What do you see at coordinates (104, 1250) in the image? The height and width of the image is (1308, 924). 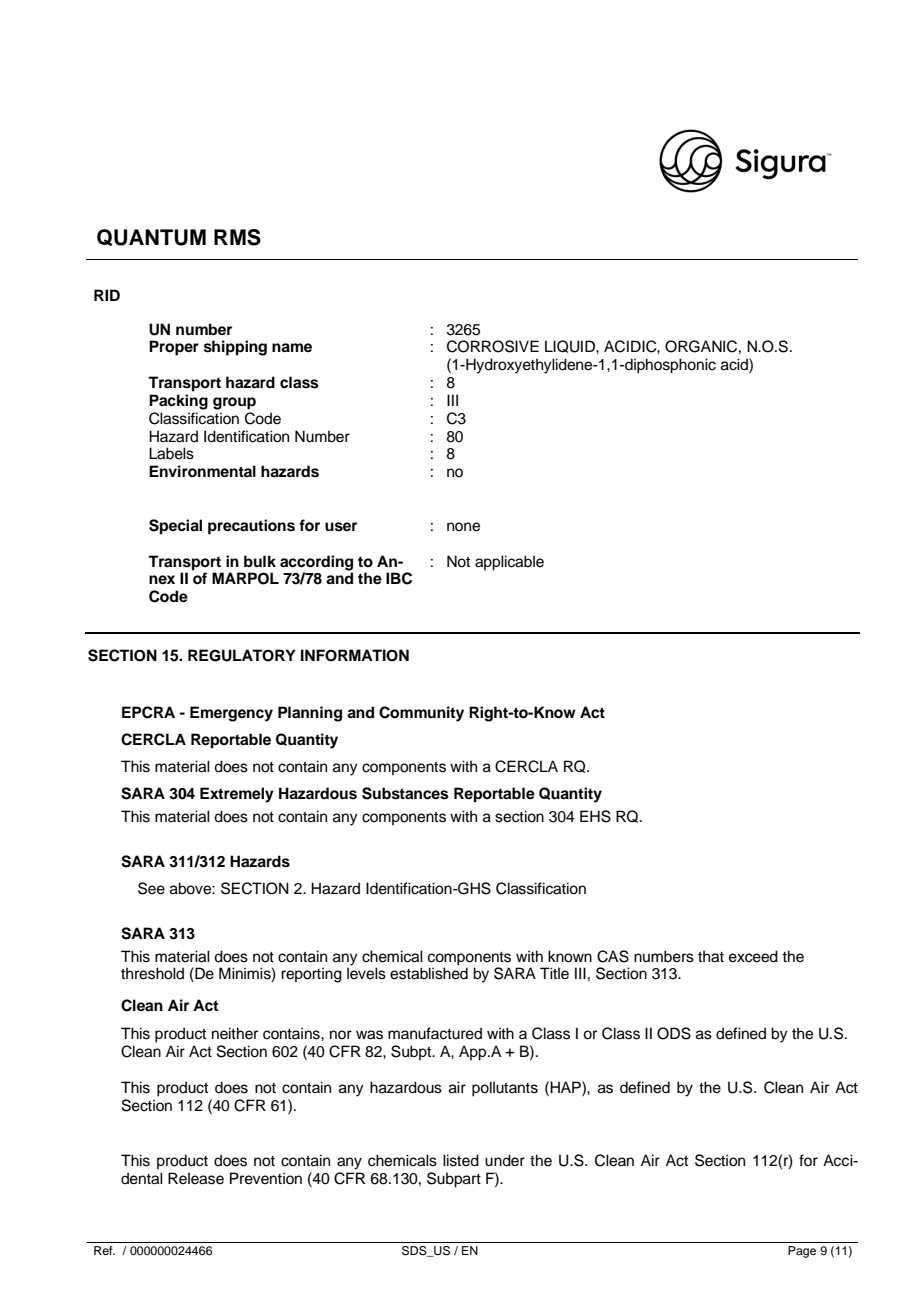 I see `Ref` at bounding box center [104, 1250].
